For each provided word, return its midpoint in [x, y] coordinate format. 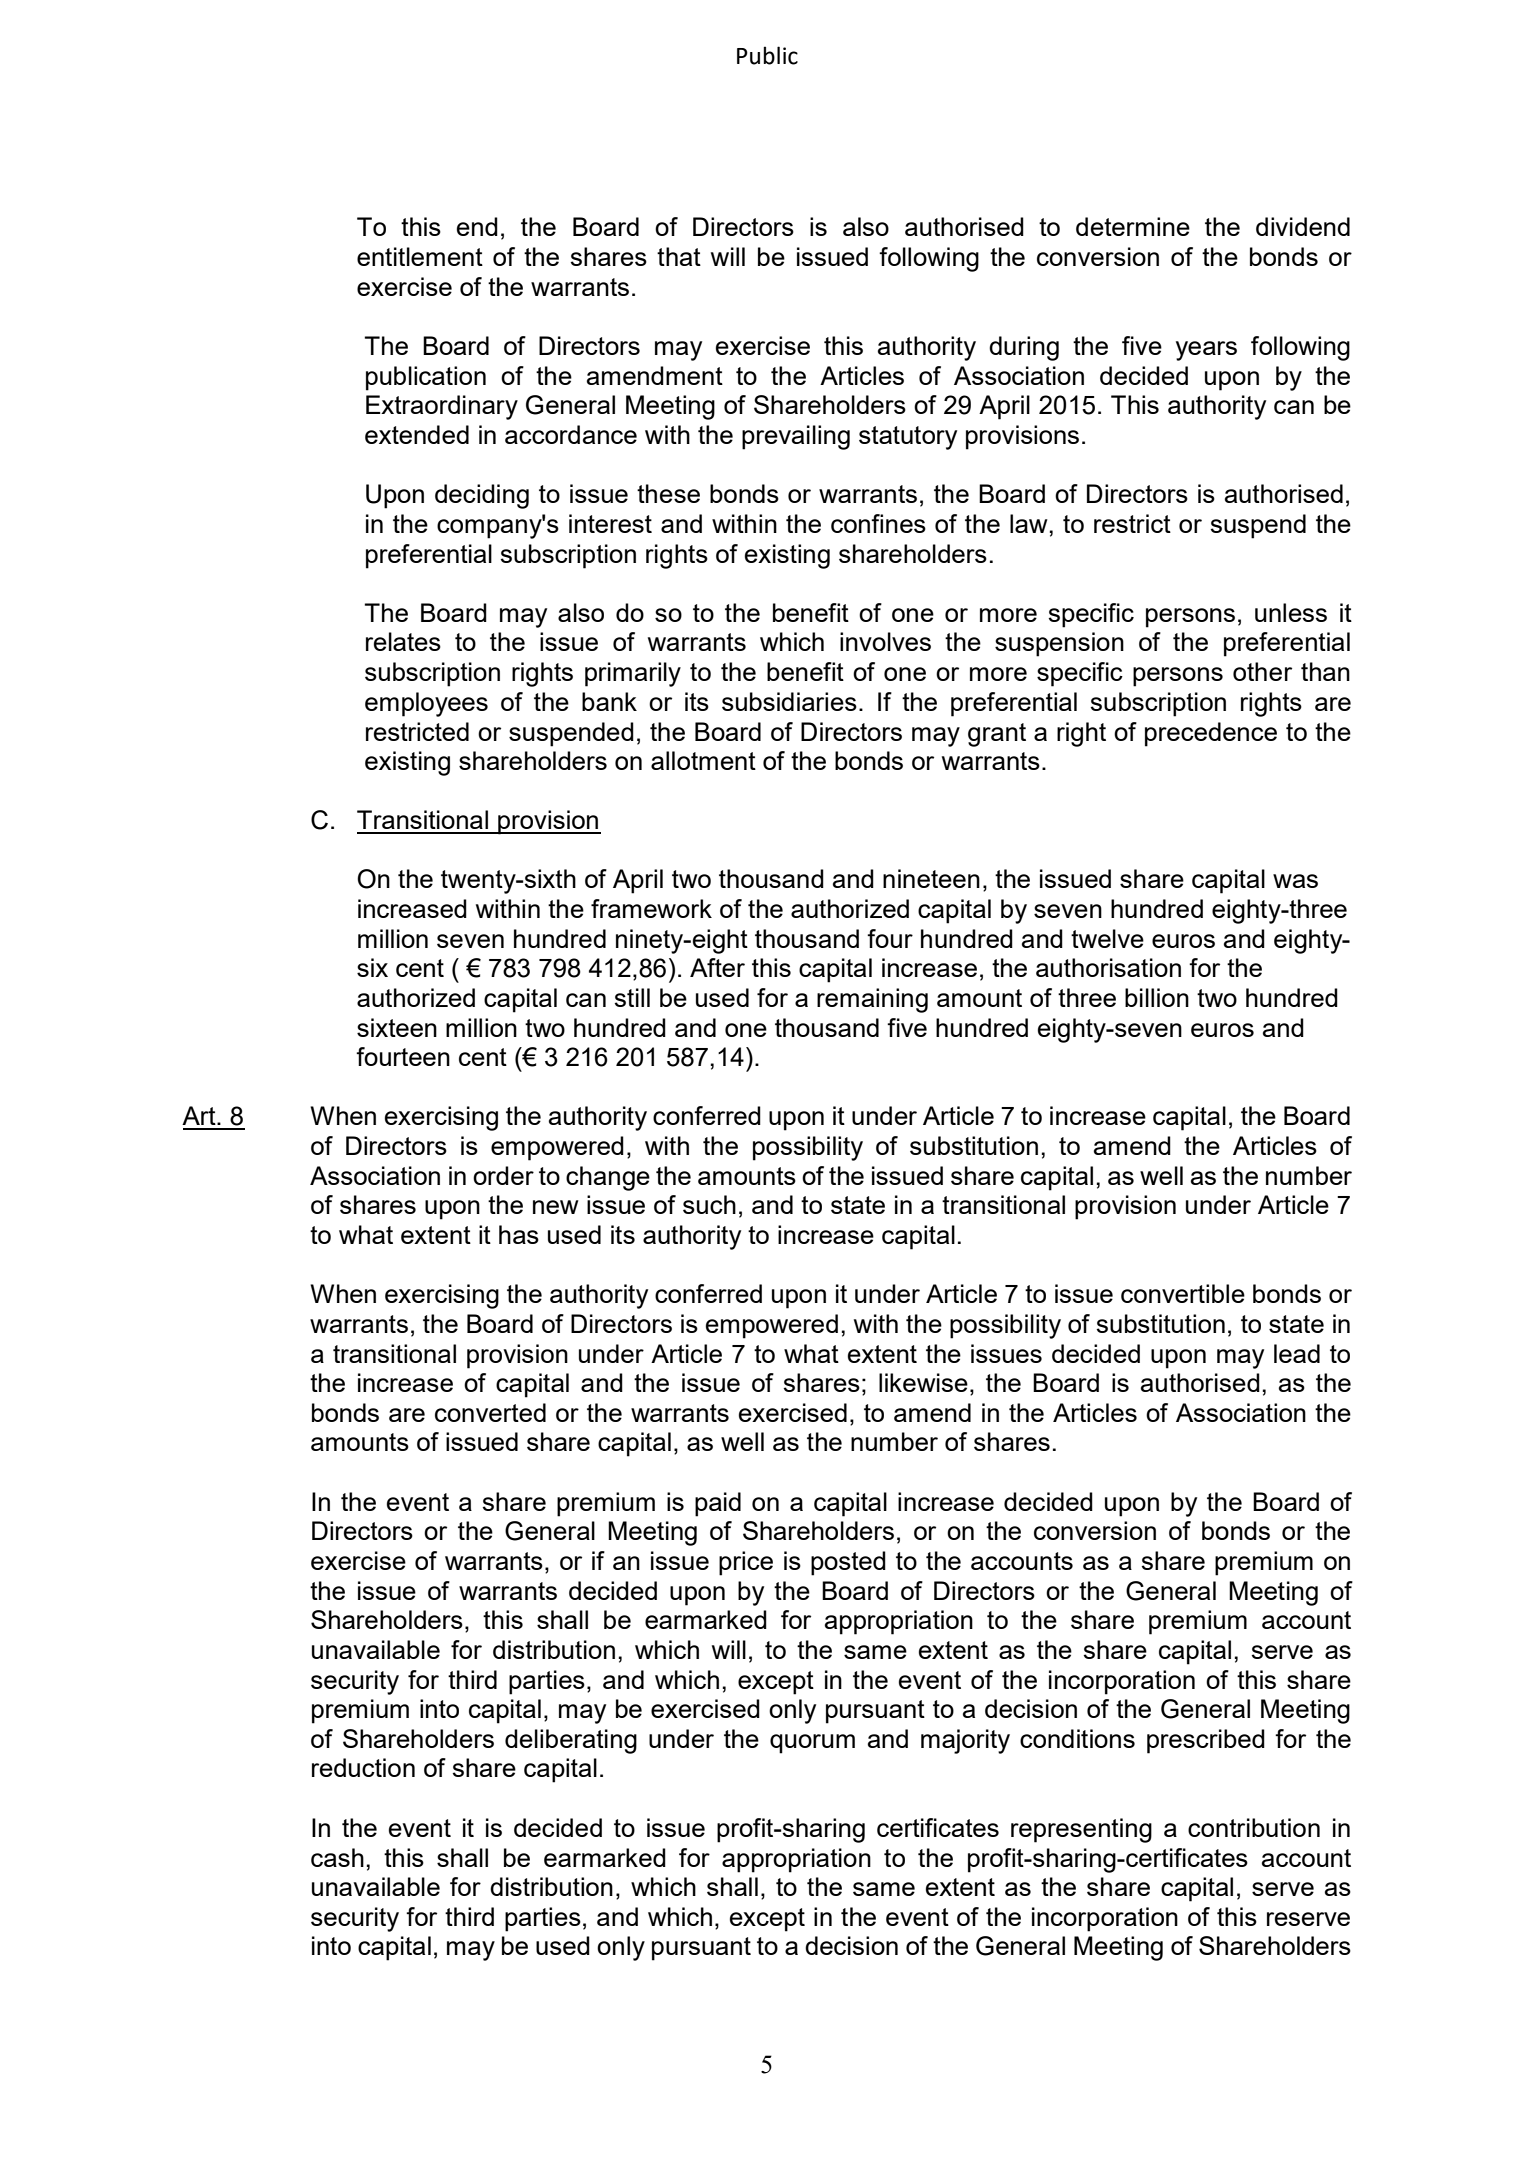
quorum [812, 1744]
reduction [363, 1767]
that [679, 256]
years [1206, 351]
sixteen [397, 1027]
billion [1157, 997]
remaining [872, 1000]
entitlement [420, 256]
